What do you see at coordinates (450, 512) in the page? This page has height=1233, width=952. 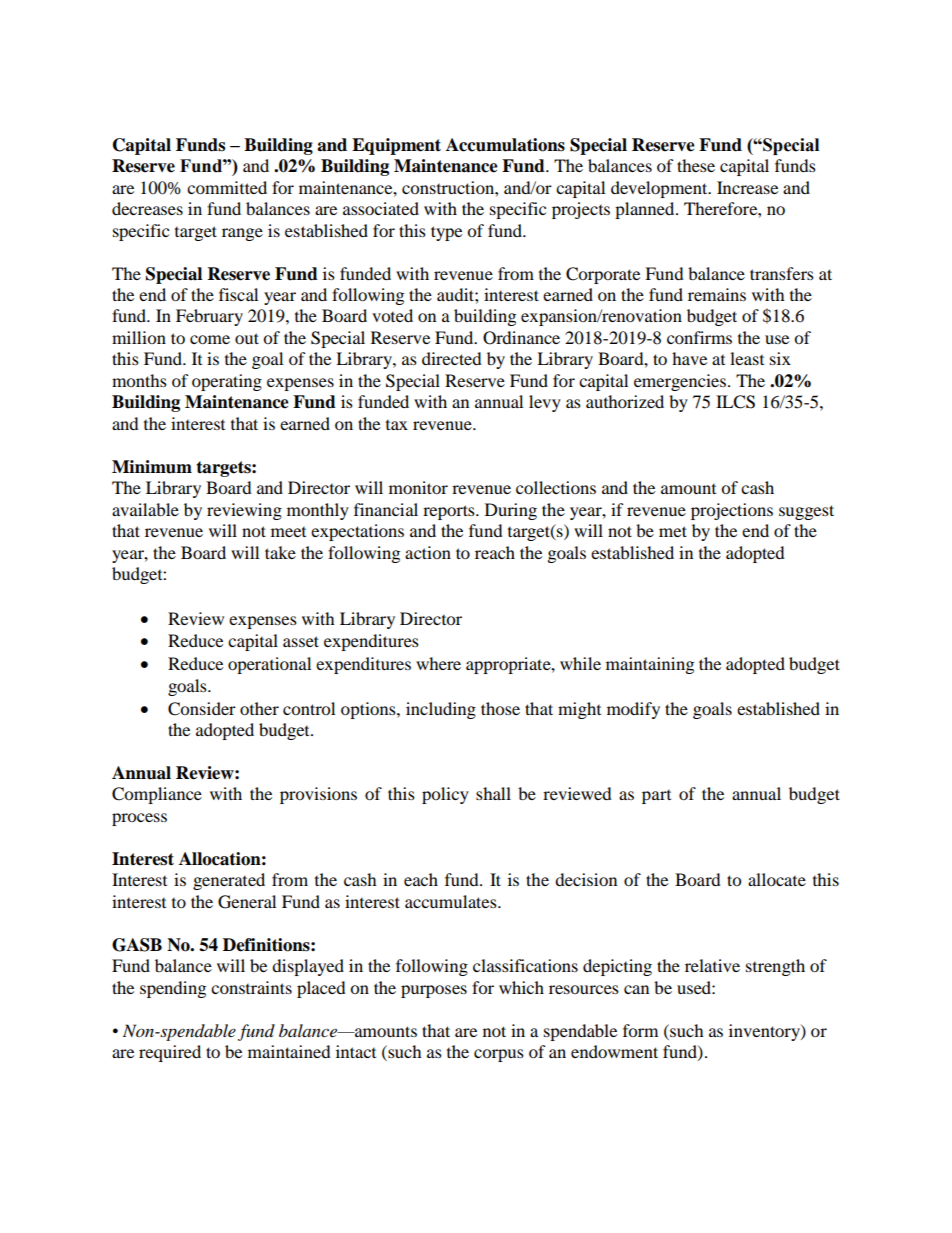 I see `reports` at bounding box center [450, 512].
